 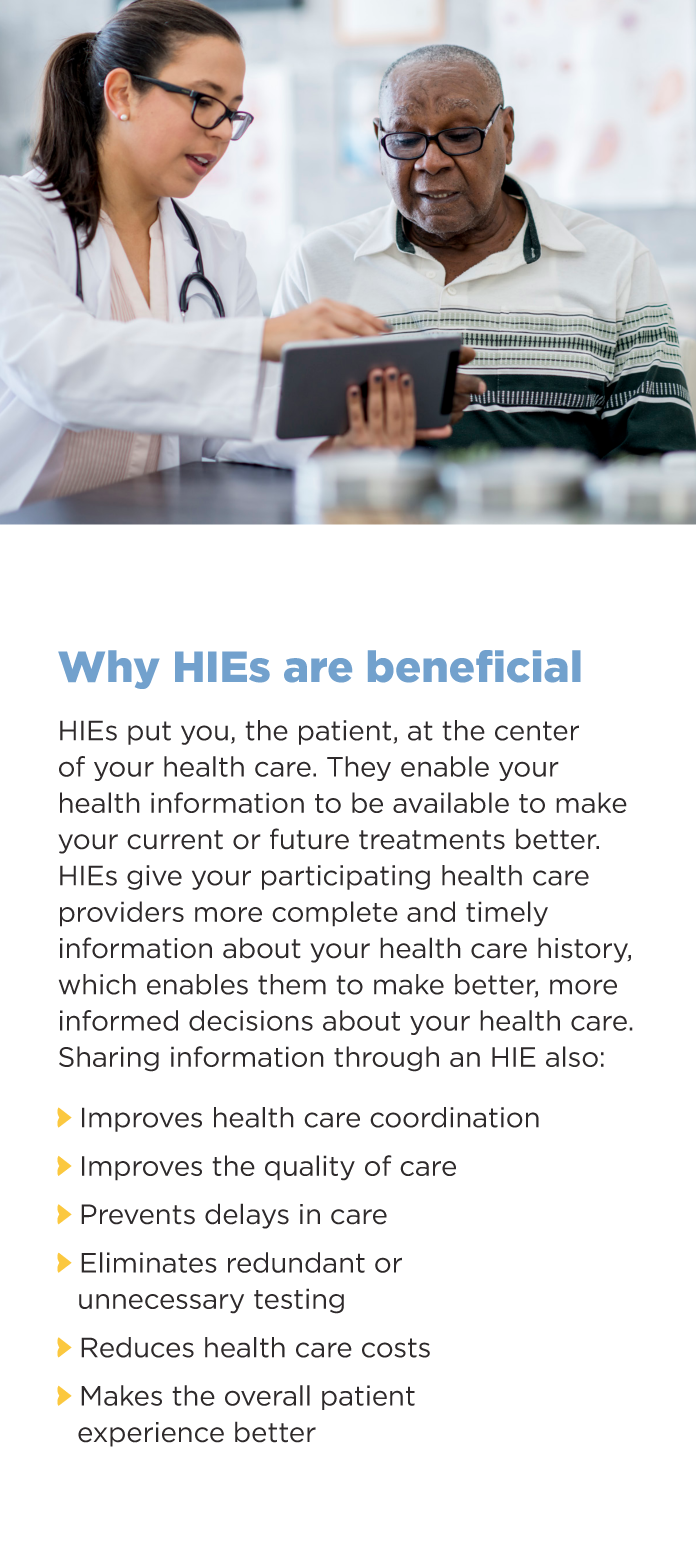 What do you see at coordinates (454, 1117) in the screenshot?
I see `coordination` at bounding box center [454, 1117].
